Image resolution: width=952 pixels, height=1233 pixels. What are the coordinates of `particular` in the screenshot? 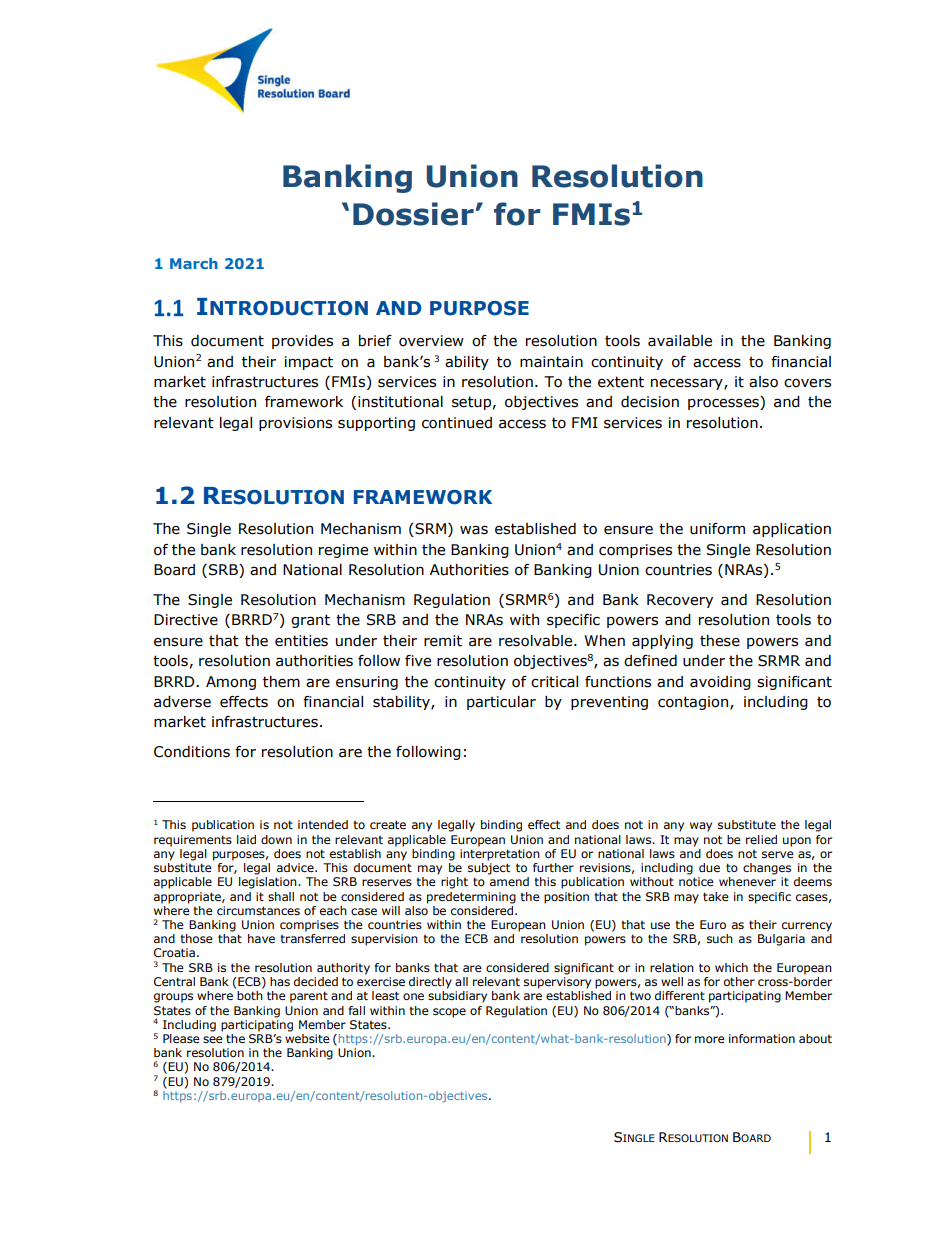 It's located at (501, 703).
